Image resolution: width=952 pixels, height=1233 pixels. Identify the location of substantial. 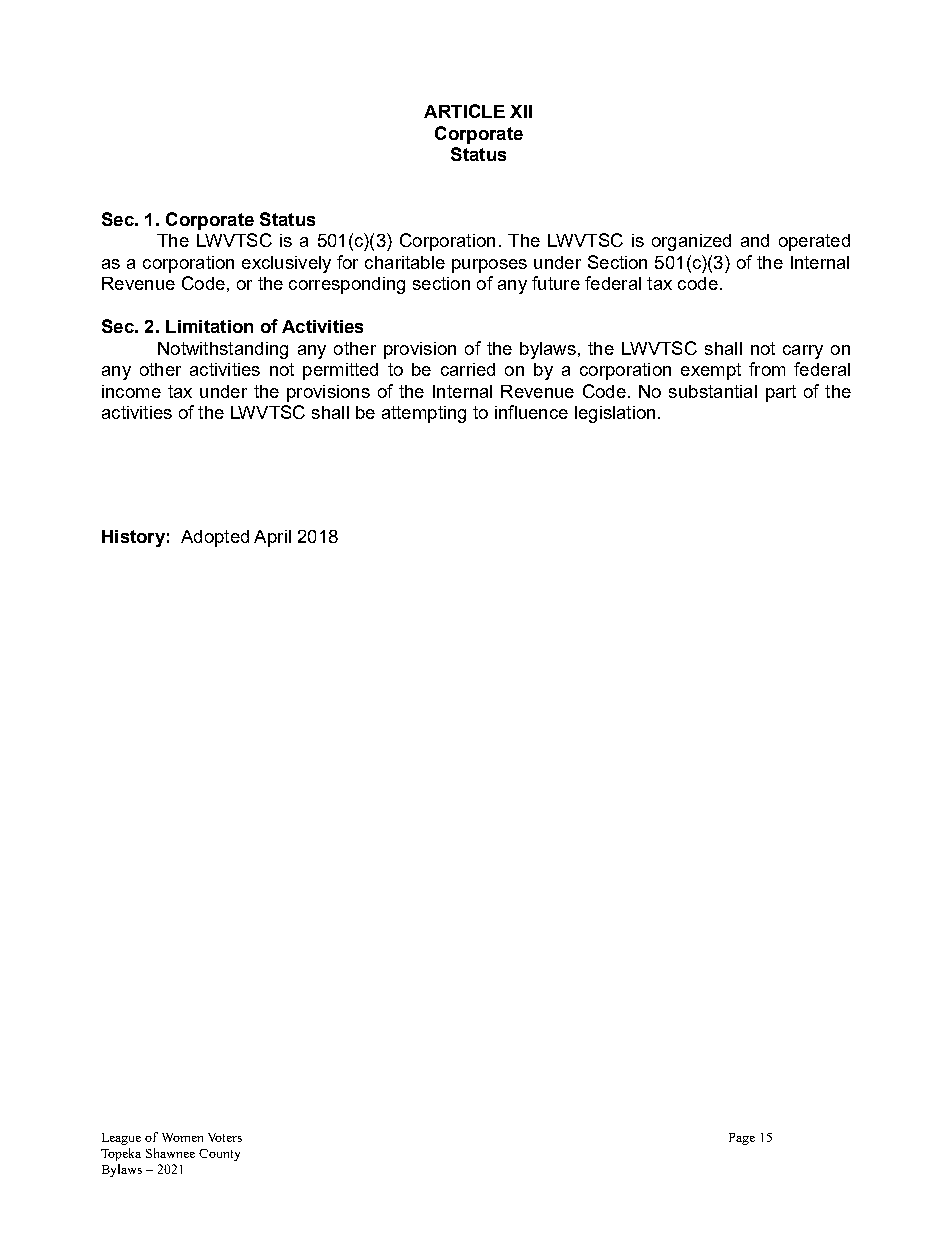
(713, 391).
